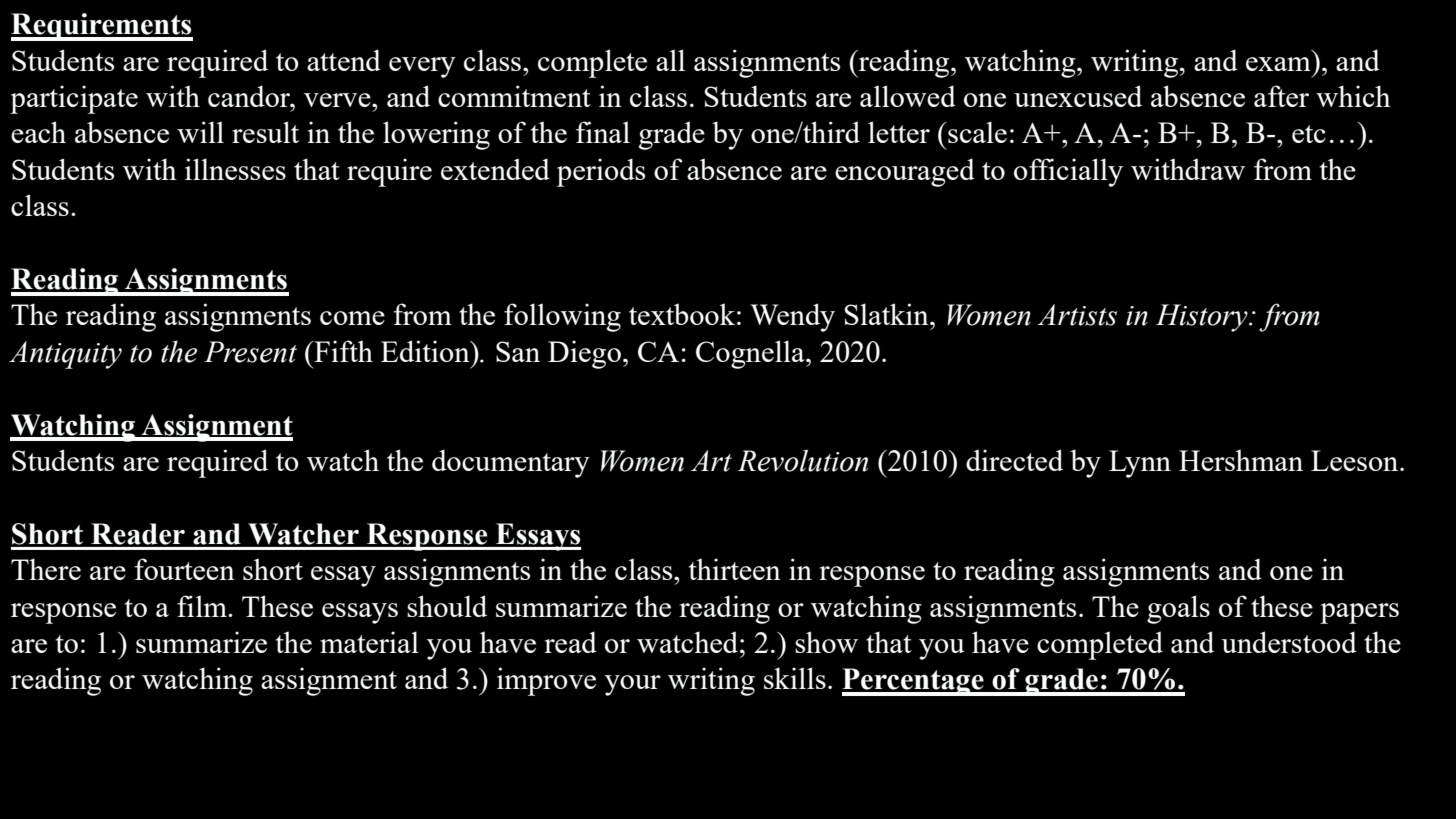 This screenshot has width=1456, height=819. Describe the element at coordinates (803, 460) in the screenshot. I see `Revolution` at that location.
